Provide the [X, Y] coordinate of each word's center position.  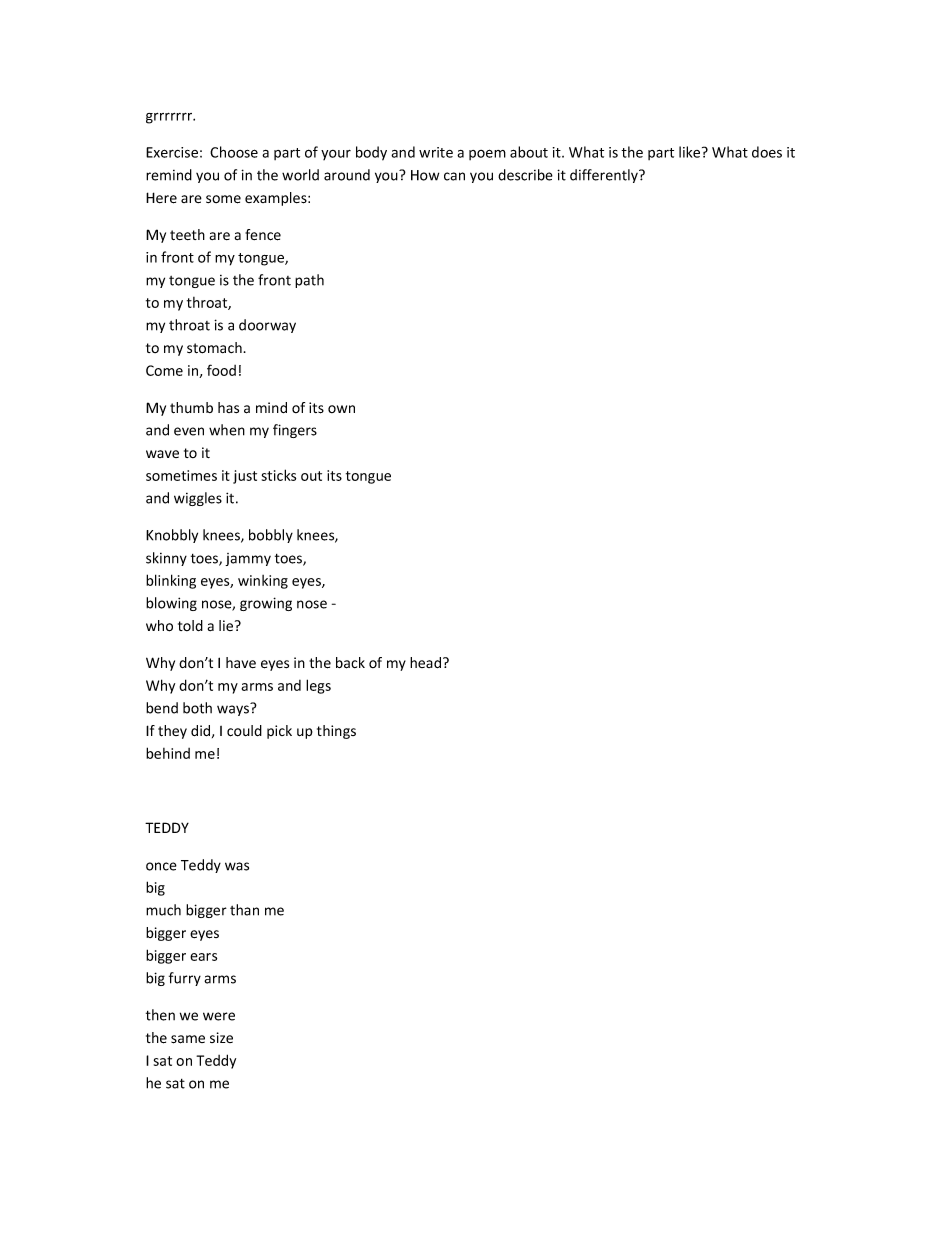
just [245, 477]
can [454, 176]
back [350, 663]
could [244, 731]
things [336, 732]
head [427, 662]
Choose [234, 152]
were [219, 1016]
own [341, 409]
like [691, 152]
